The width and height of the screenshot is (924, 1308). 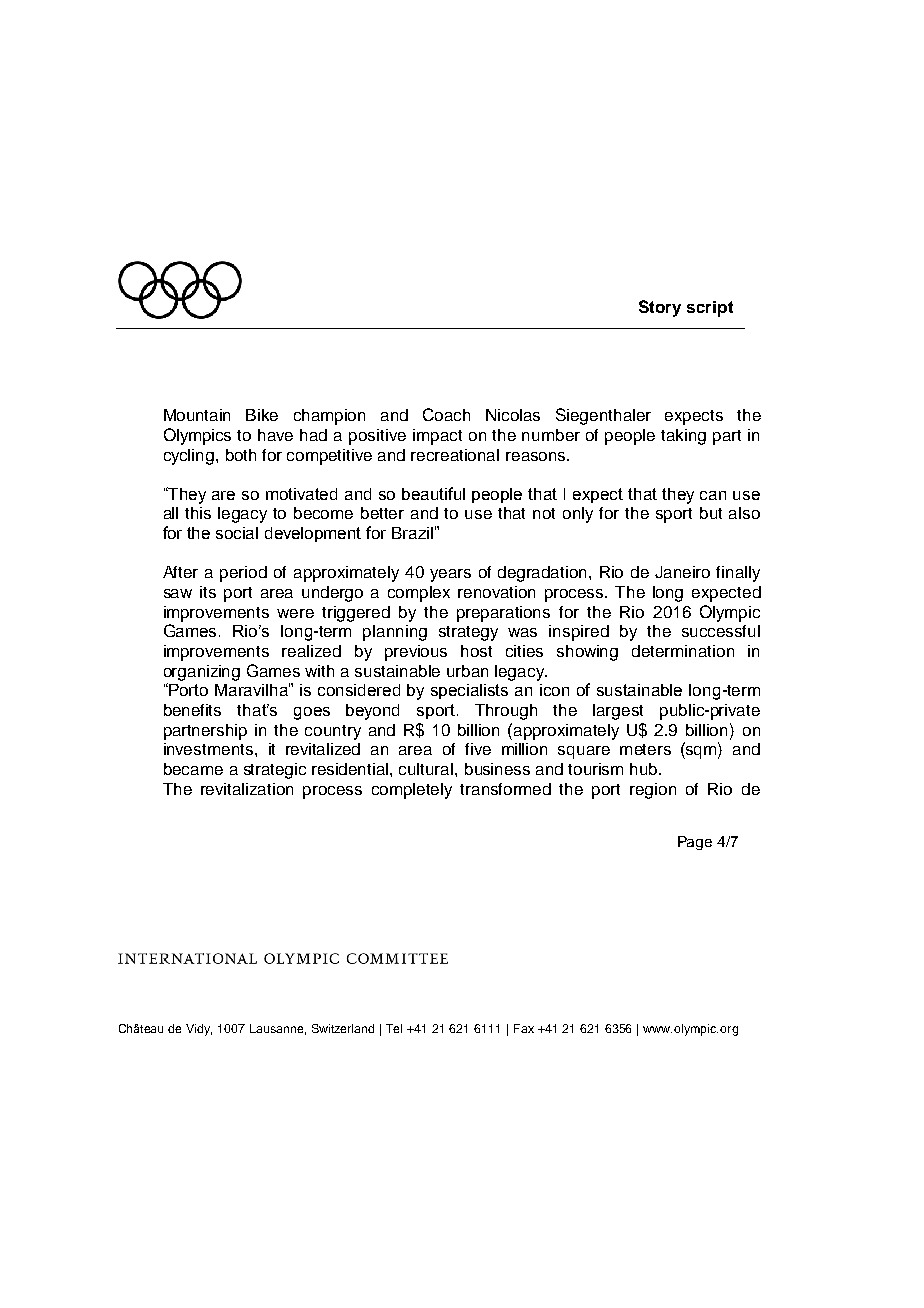 What do you see at coordinates (446, 414) in the screenshot?
I see `Coach` at bounding box center [446, 414].
